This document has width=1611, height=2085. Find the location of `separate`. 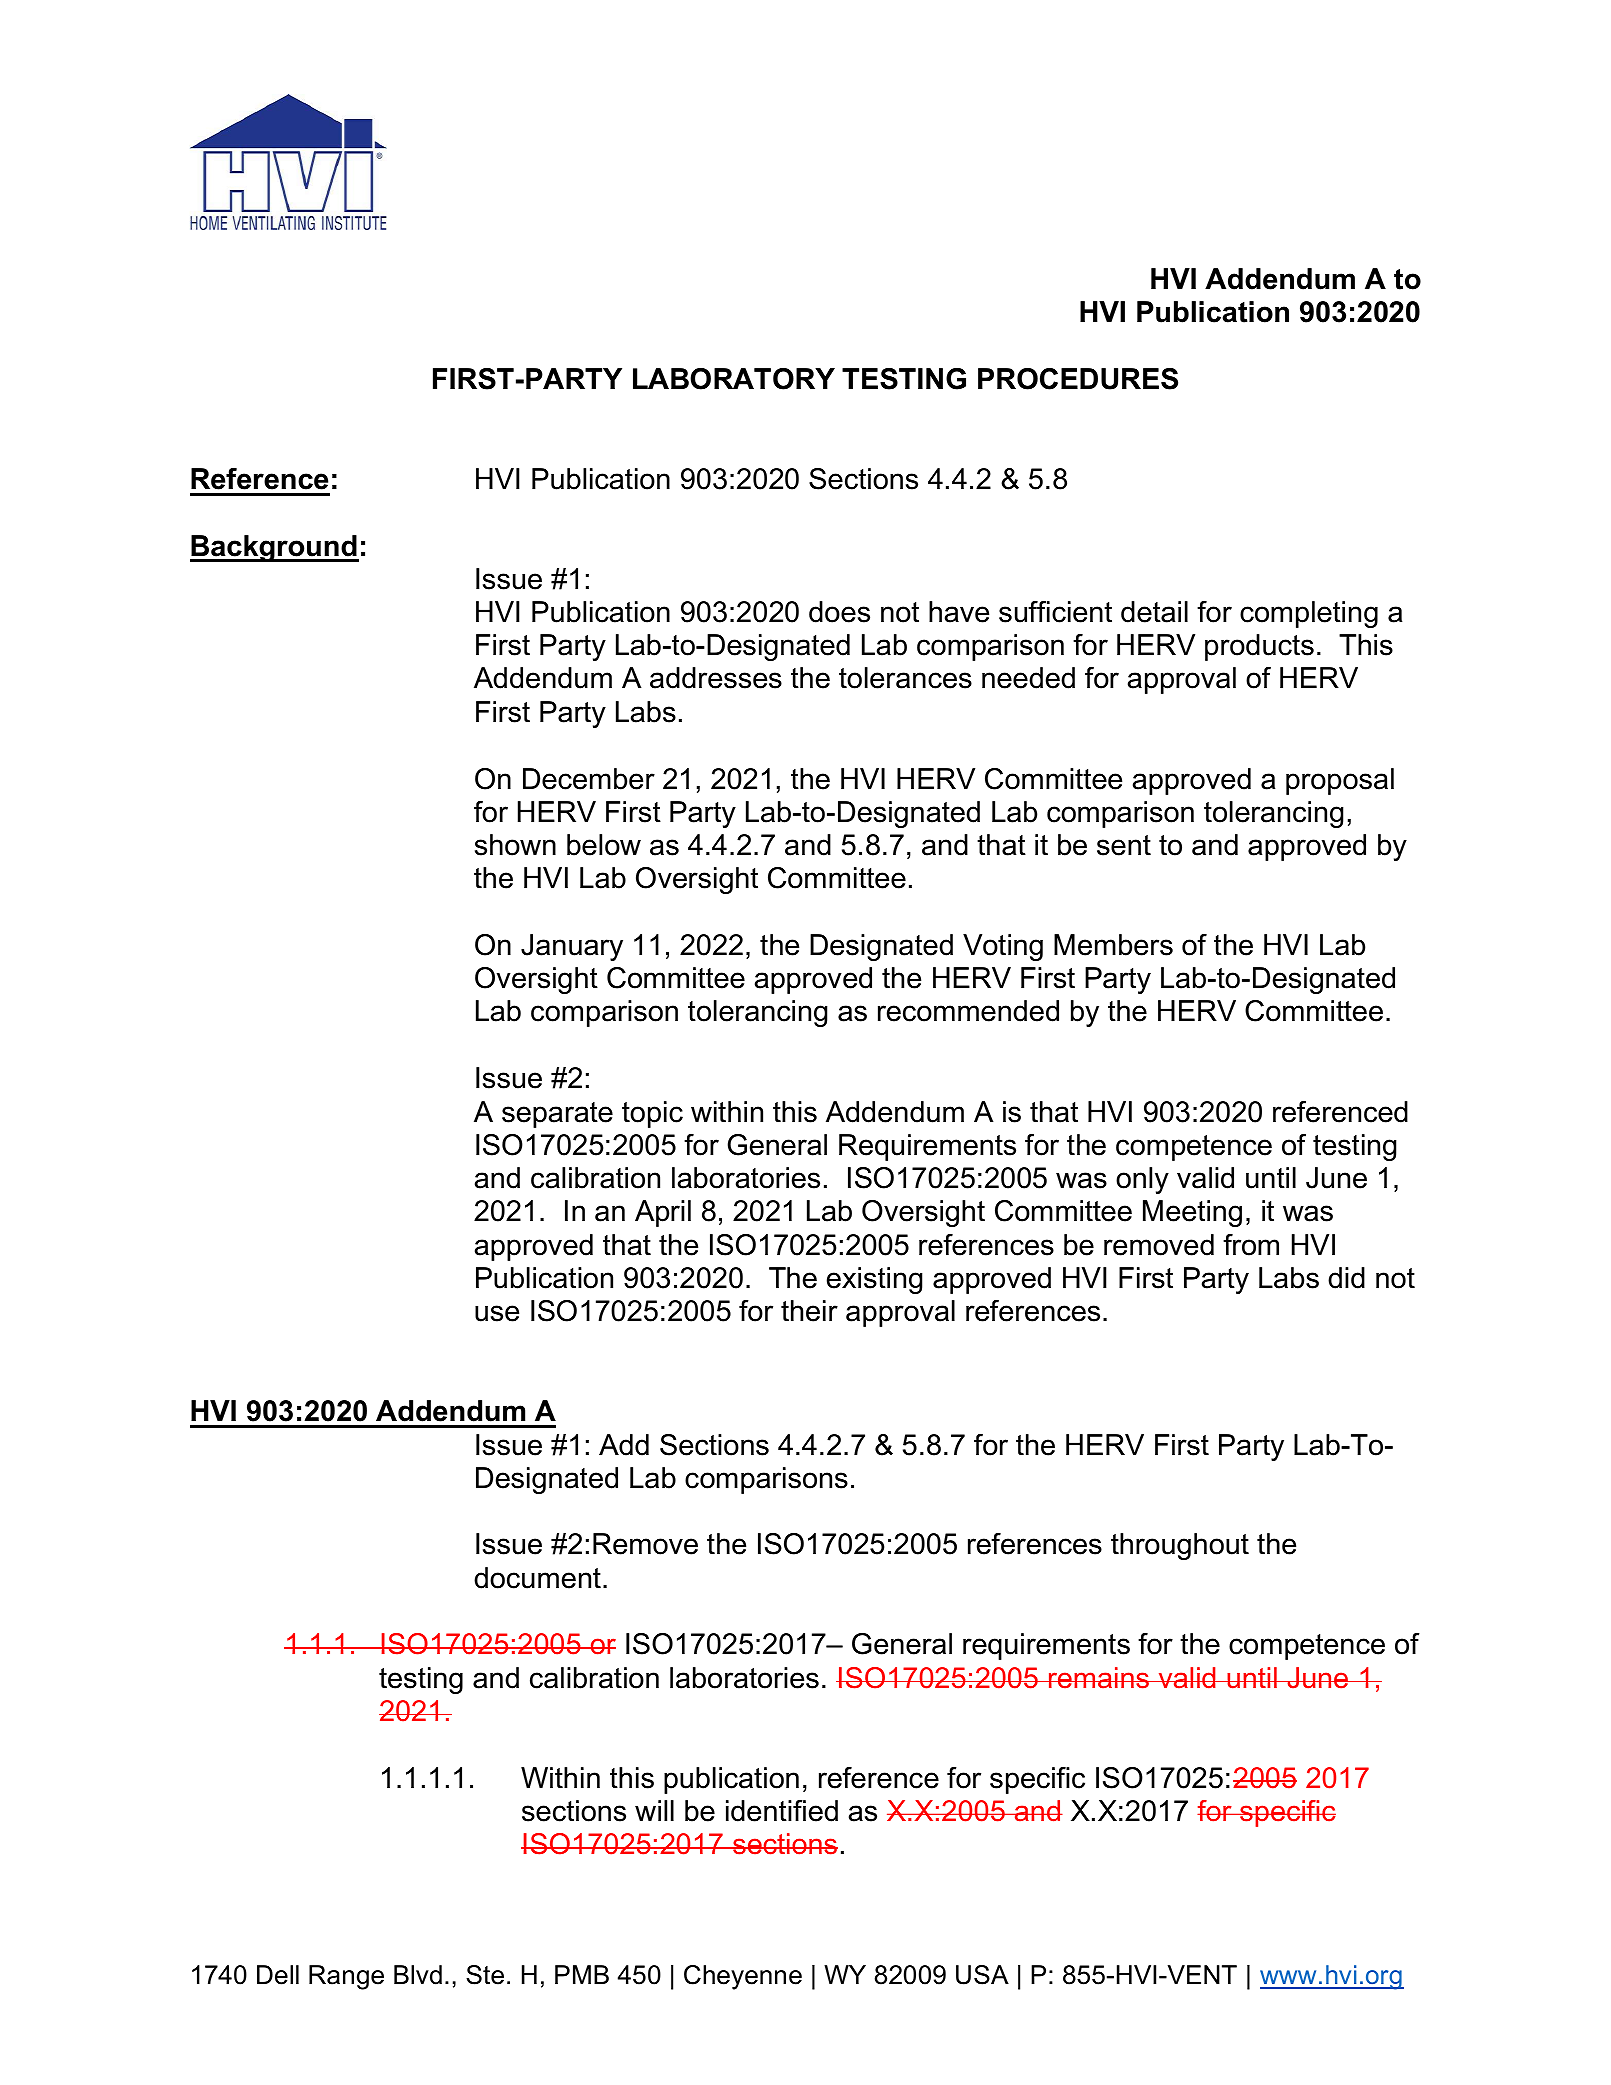

separate is located at coordinates (557, 1115).
